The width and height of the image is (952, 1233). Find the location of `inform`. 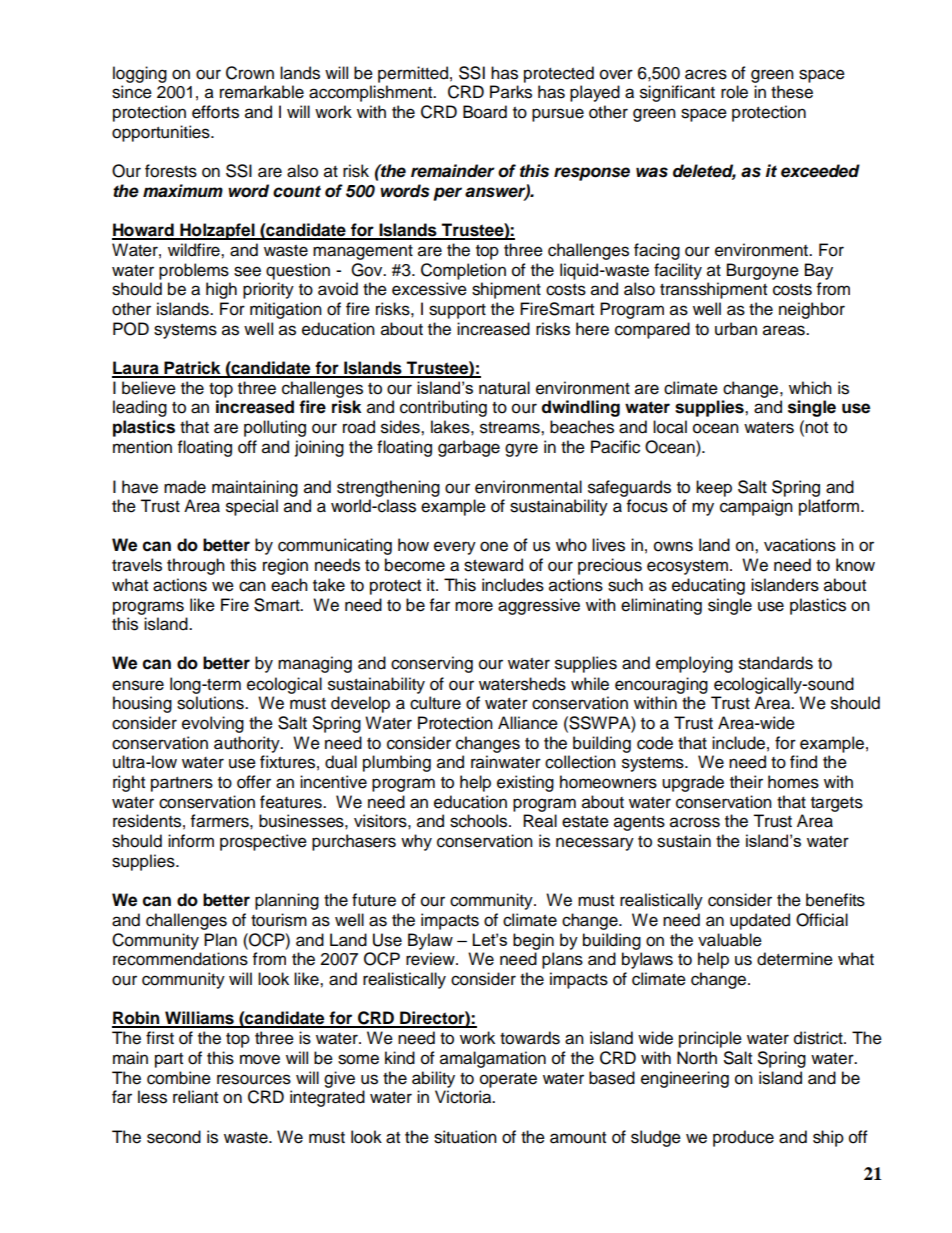

inform is located at coordinates (191, 841).
